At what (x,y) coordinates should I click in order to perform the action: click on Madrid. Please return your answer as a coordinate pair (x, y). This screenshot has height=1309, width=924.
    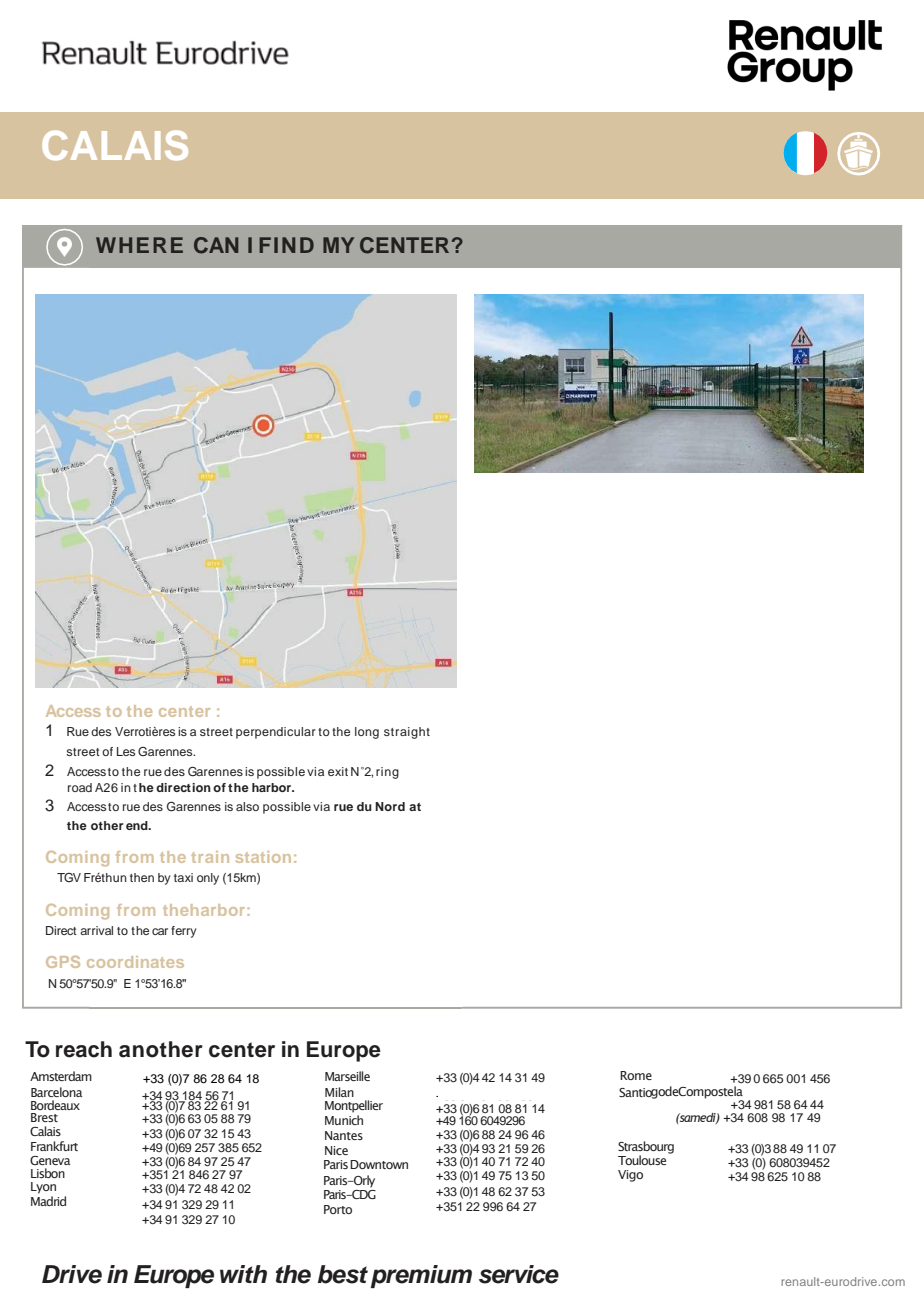
    Looking at the image, I should click on (48, 1201).
